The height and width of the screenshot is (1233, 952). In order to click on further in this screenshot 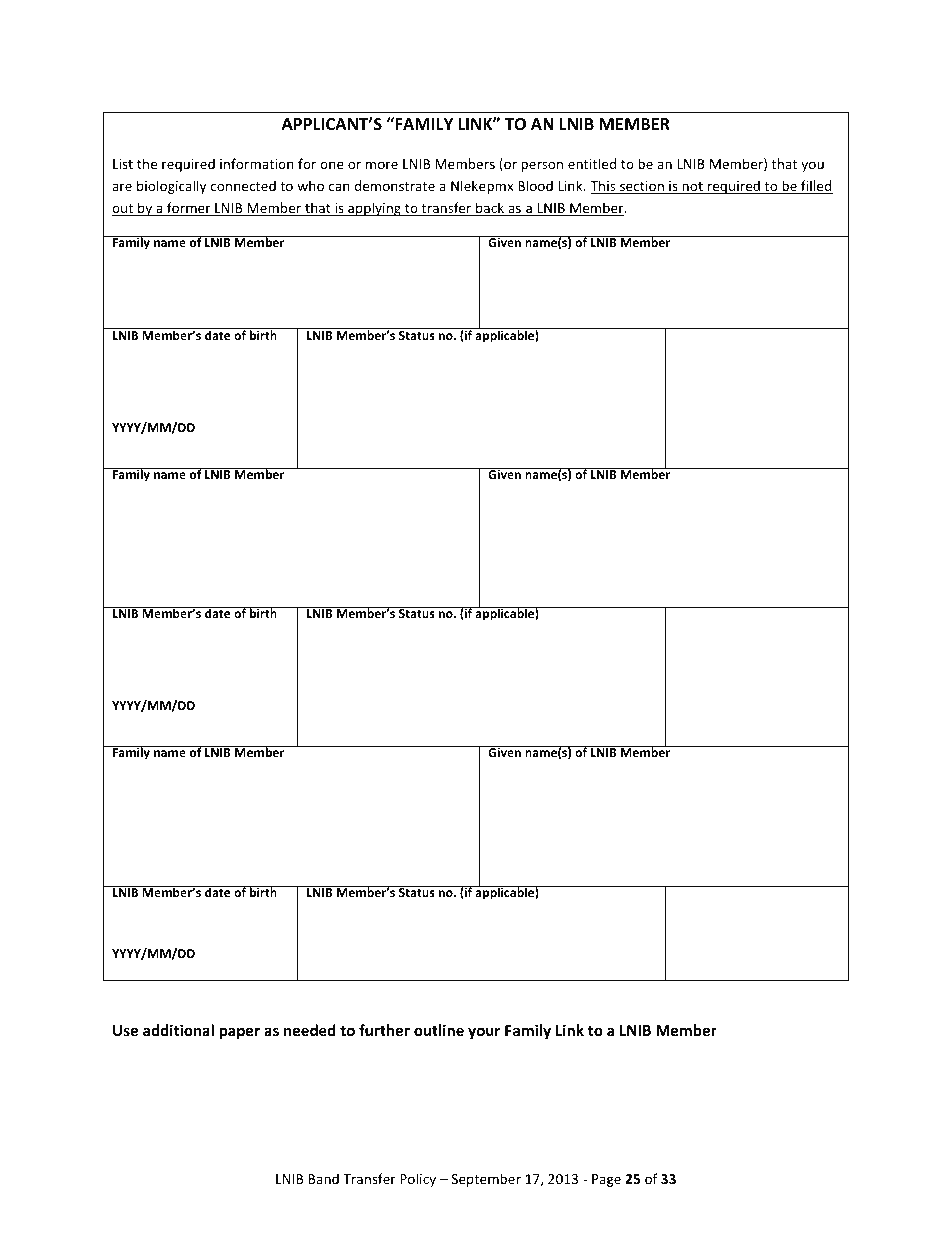, I will do `click(384, 1030)`.
